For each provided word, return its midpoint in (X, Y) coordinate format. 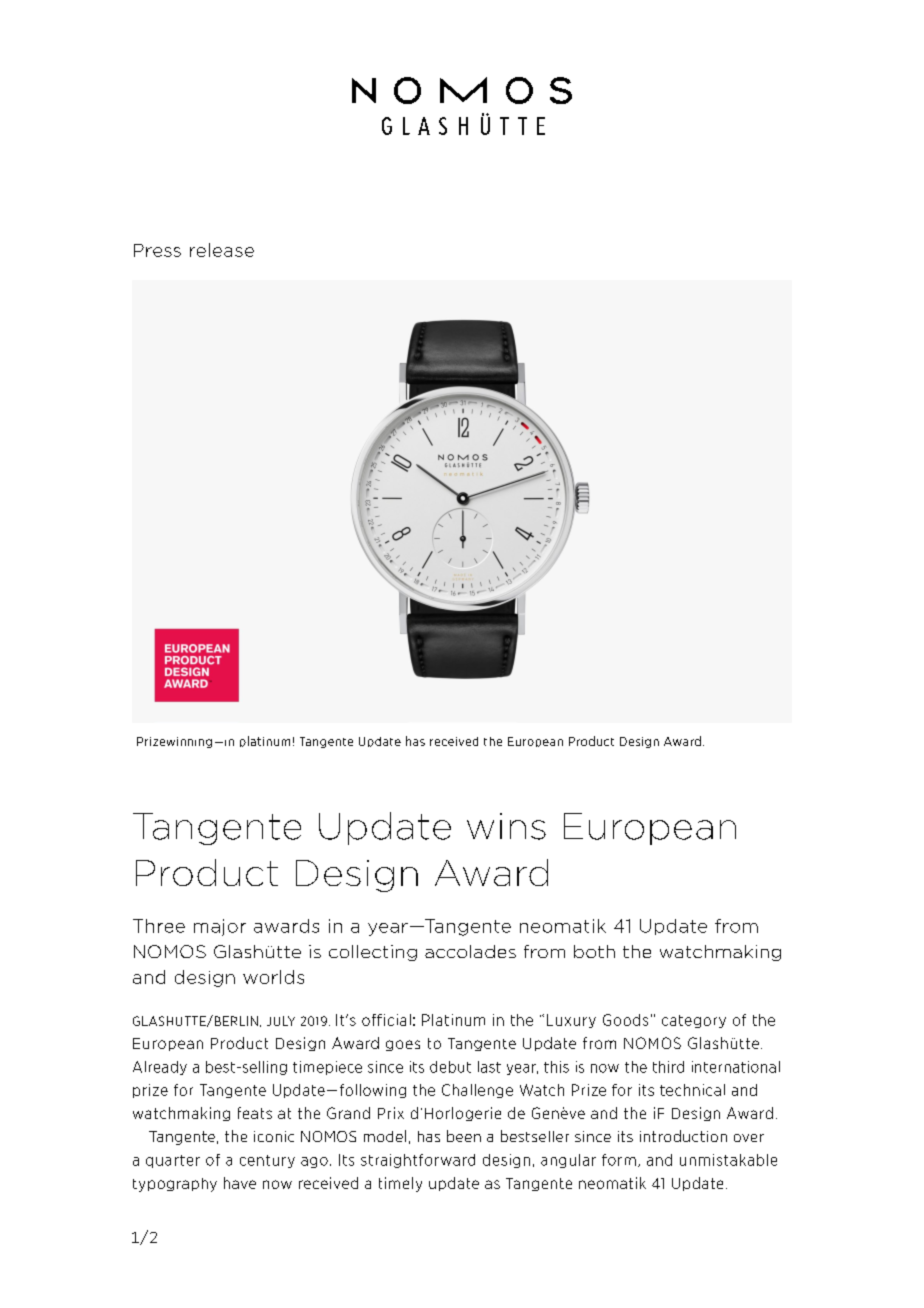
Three (159, 926)
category (694, 1021)
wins (506, 826)
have (240, 1183)
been (464, 1136)
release (222, 250)
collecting (373, 953)
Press (157, 250)
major (220, 927)
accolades (470, 951)
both (594, 951)
